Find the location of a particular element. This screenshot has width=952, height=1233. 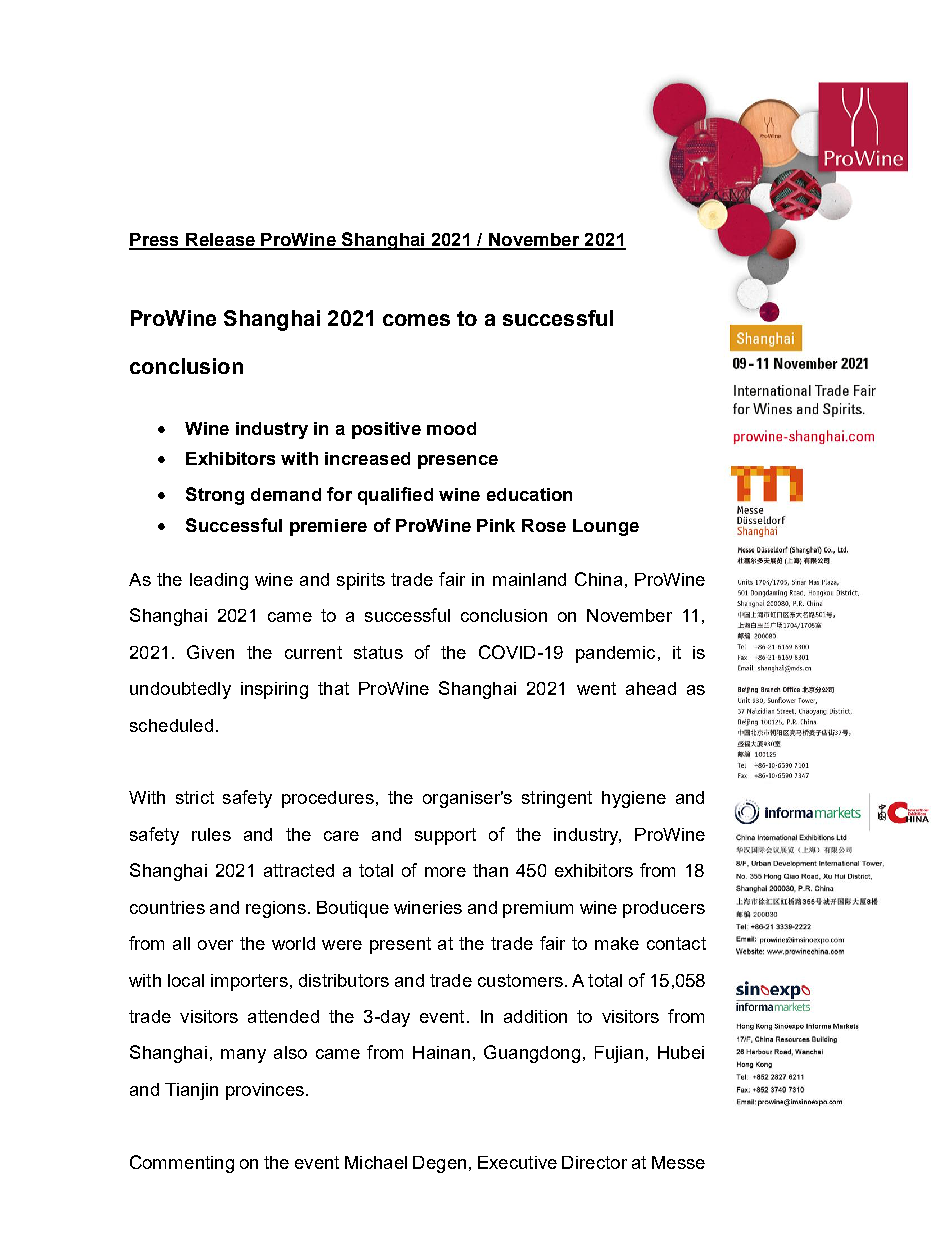

China is located at coordinates (598, 579).
